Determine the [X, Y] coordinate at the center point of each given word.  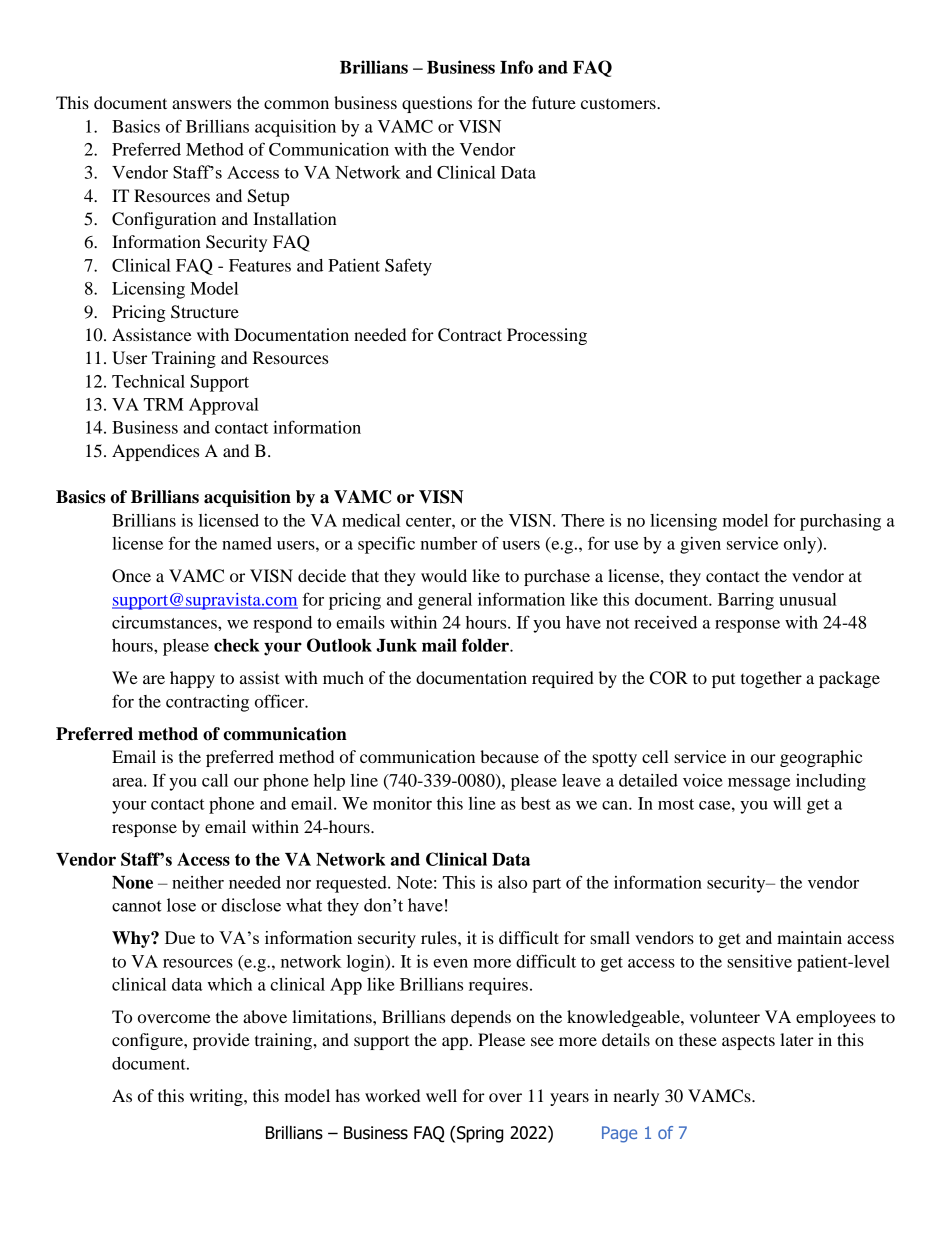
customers [619, 104]
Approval [224, 406]
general [445, 601]
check [236, 645]
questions [437, 104]
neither [198, 882]
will [787, 803]
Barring [746, 601]
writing [217, 1097]
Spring [479, 1134]
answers [201, 104]
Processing [547, 336]
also [512, 882]
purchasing [840, 522]
